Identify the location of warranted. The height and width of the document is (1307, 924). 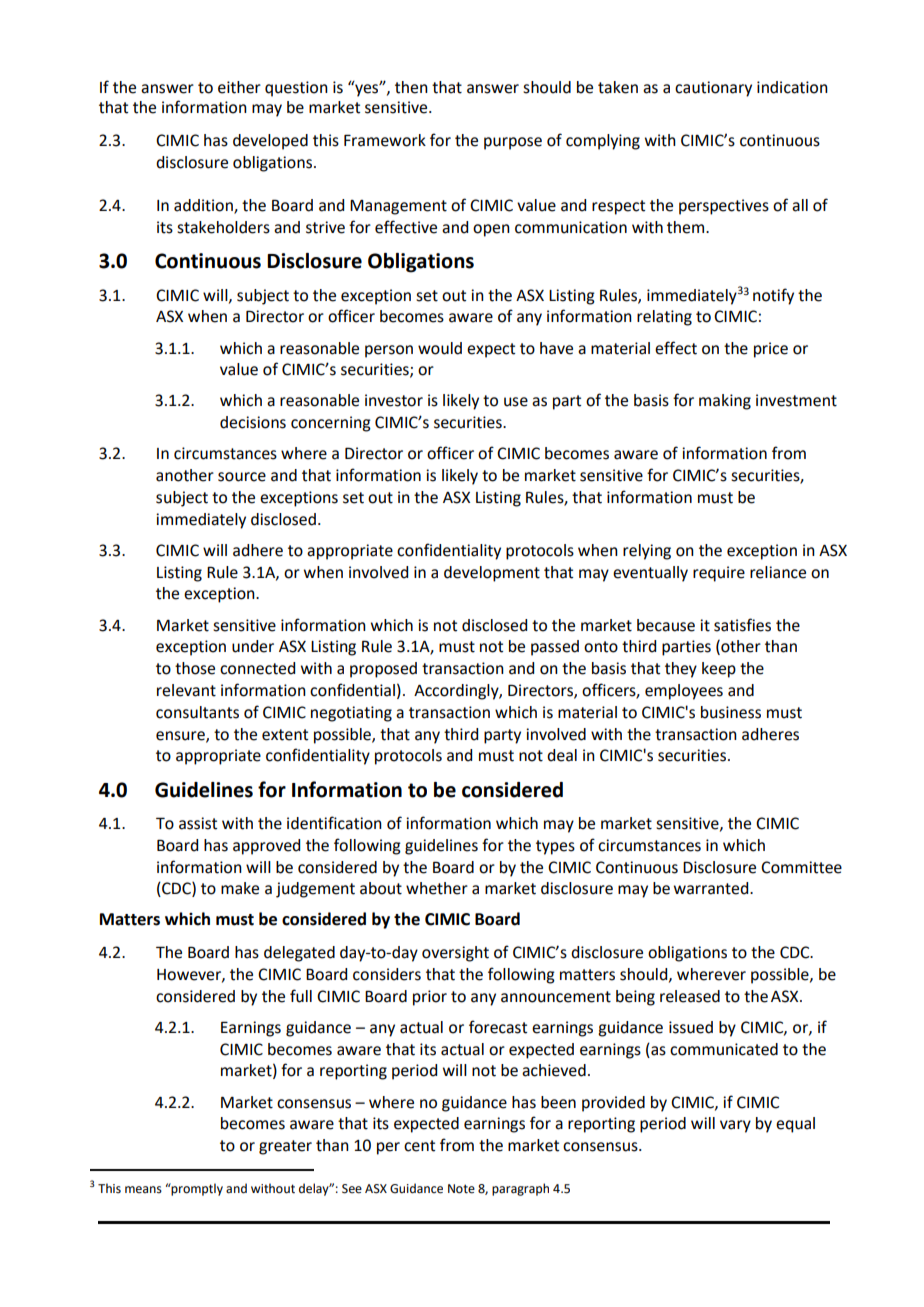
(712, 888).
